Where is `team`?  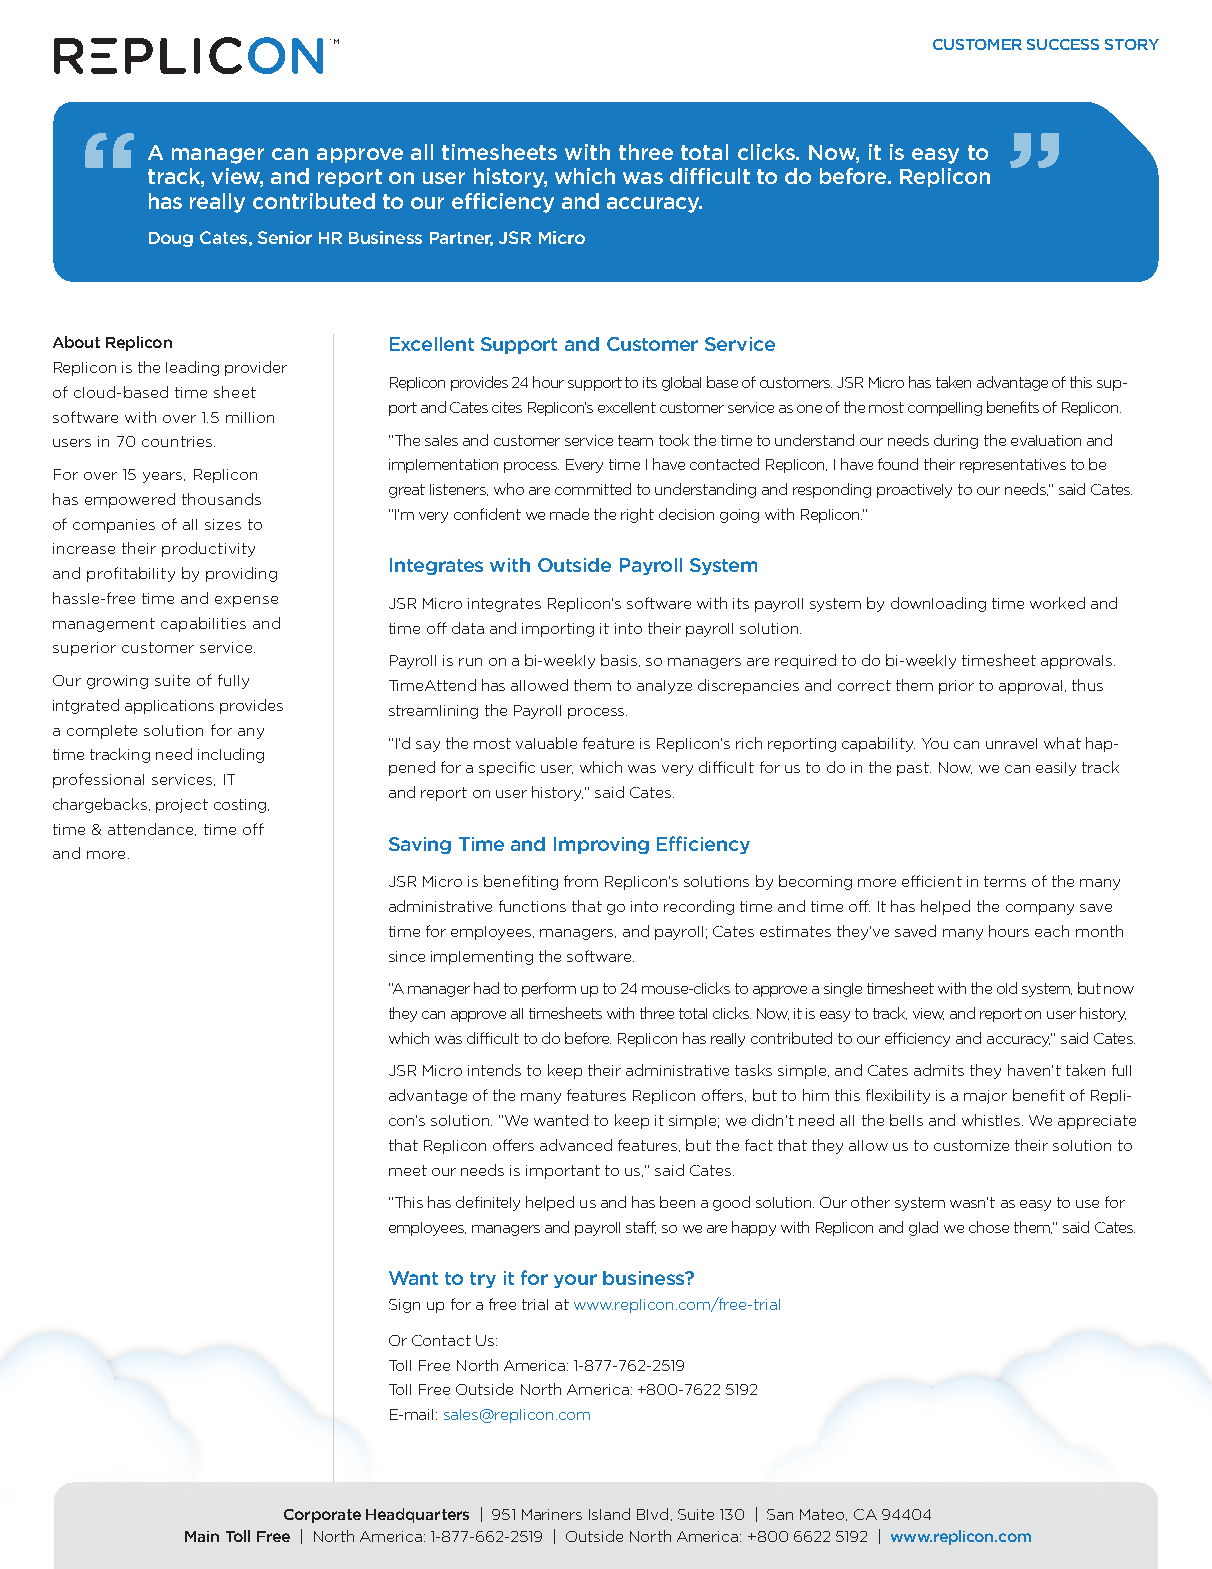
team is located at coordinates (635, 440).
